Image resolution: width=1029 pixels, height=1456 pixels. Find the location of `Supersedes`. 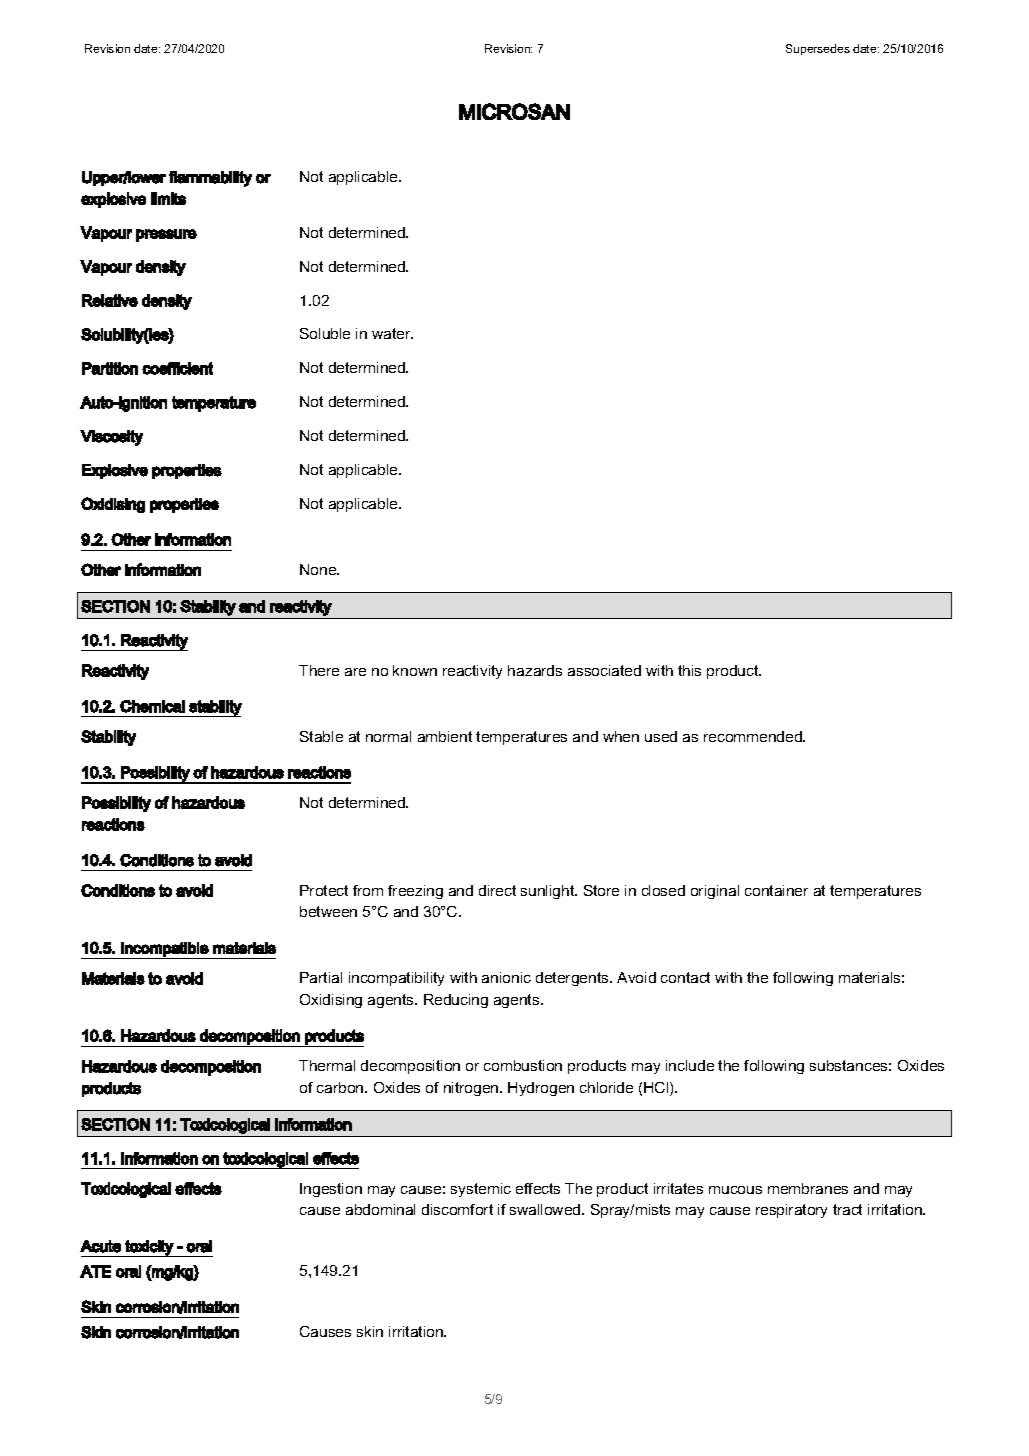

Supersedes is located at coordinates (818, 49).
